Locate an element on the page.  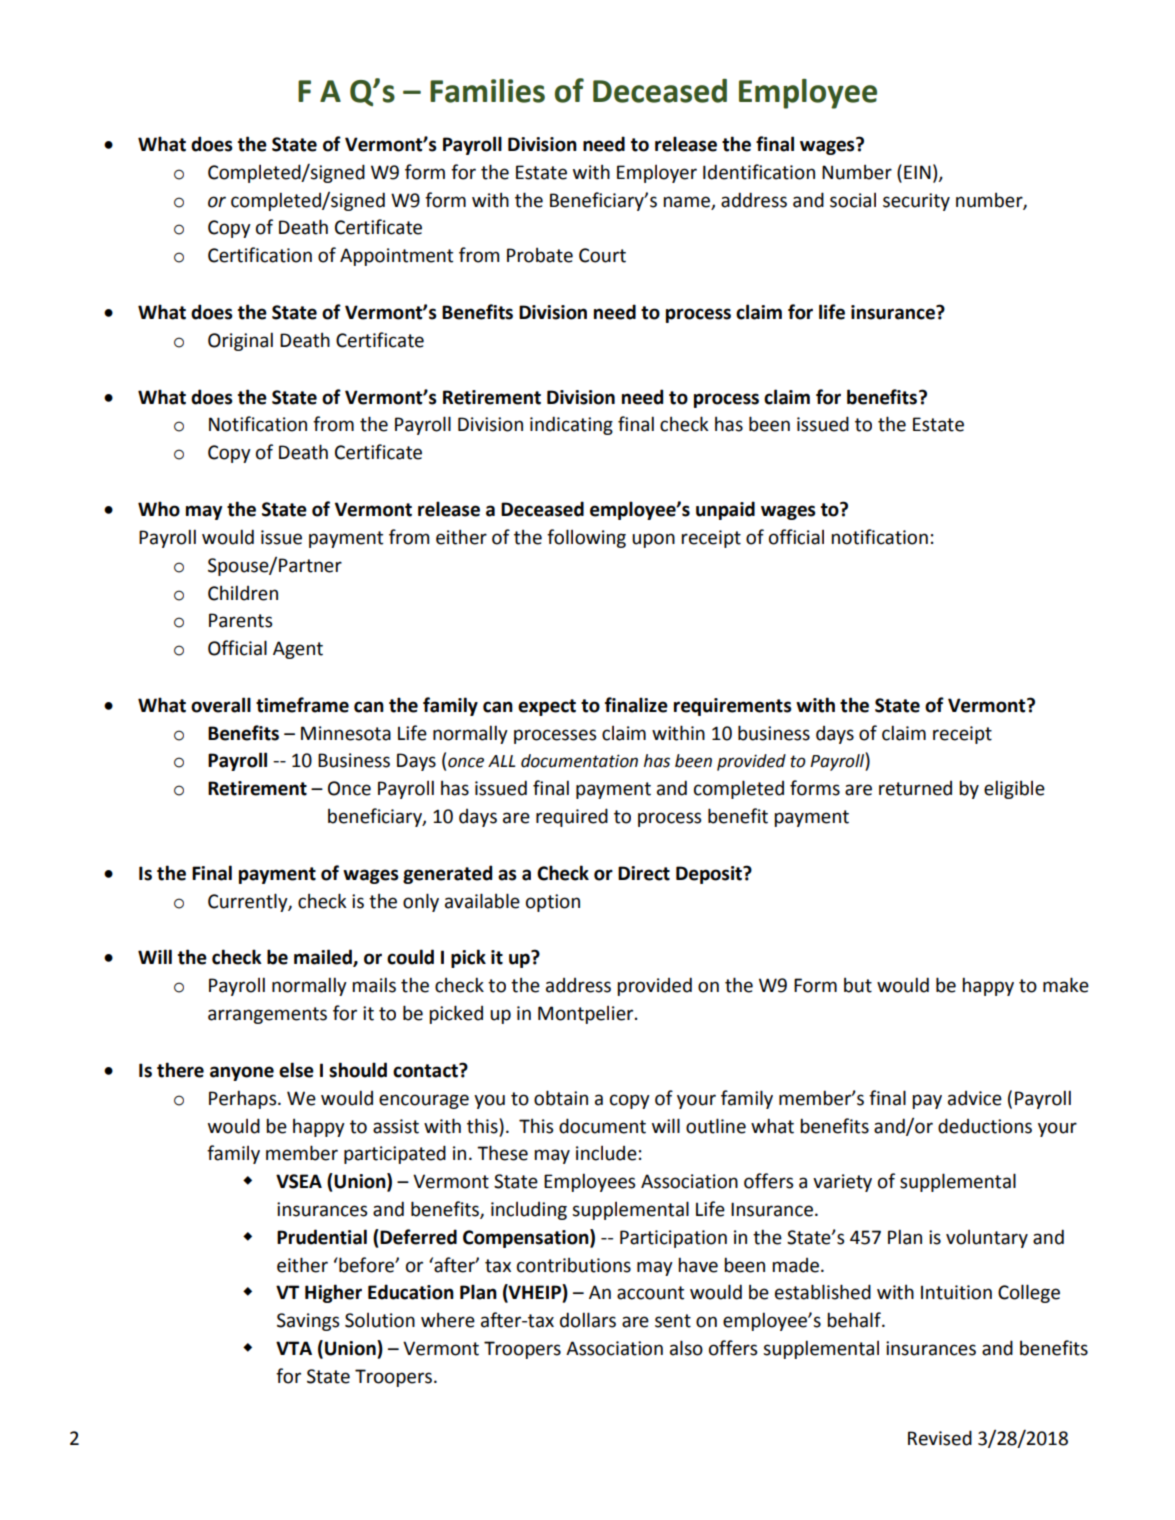
VTA is located at coordinates (294, 1348).
